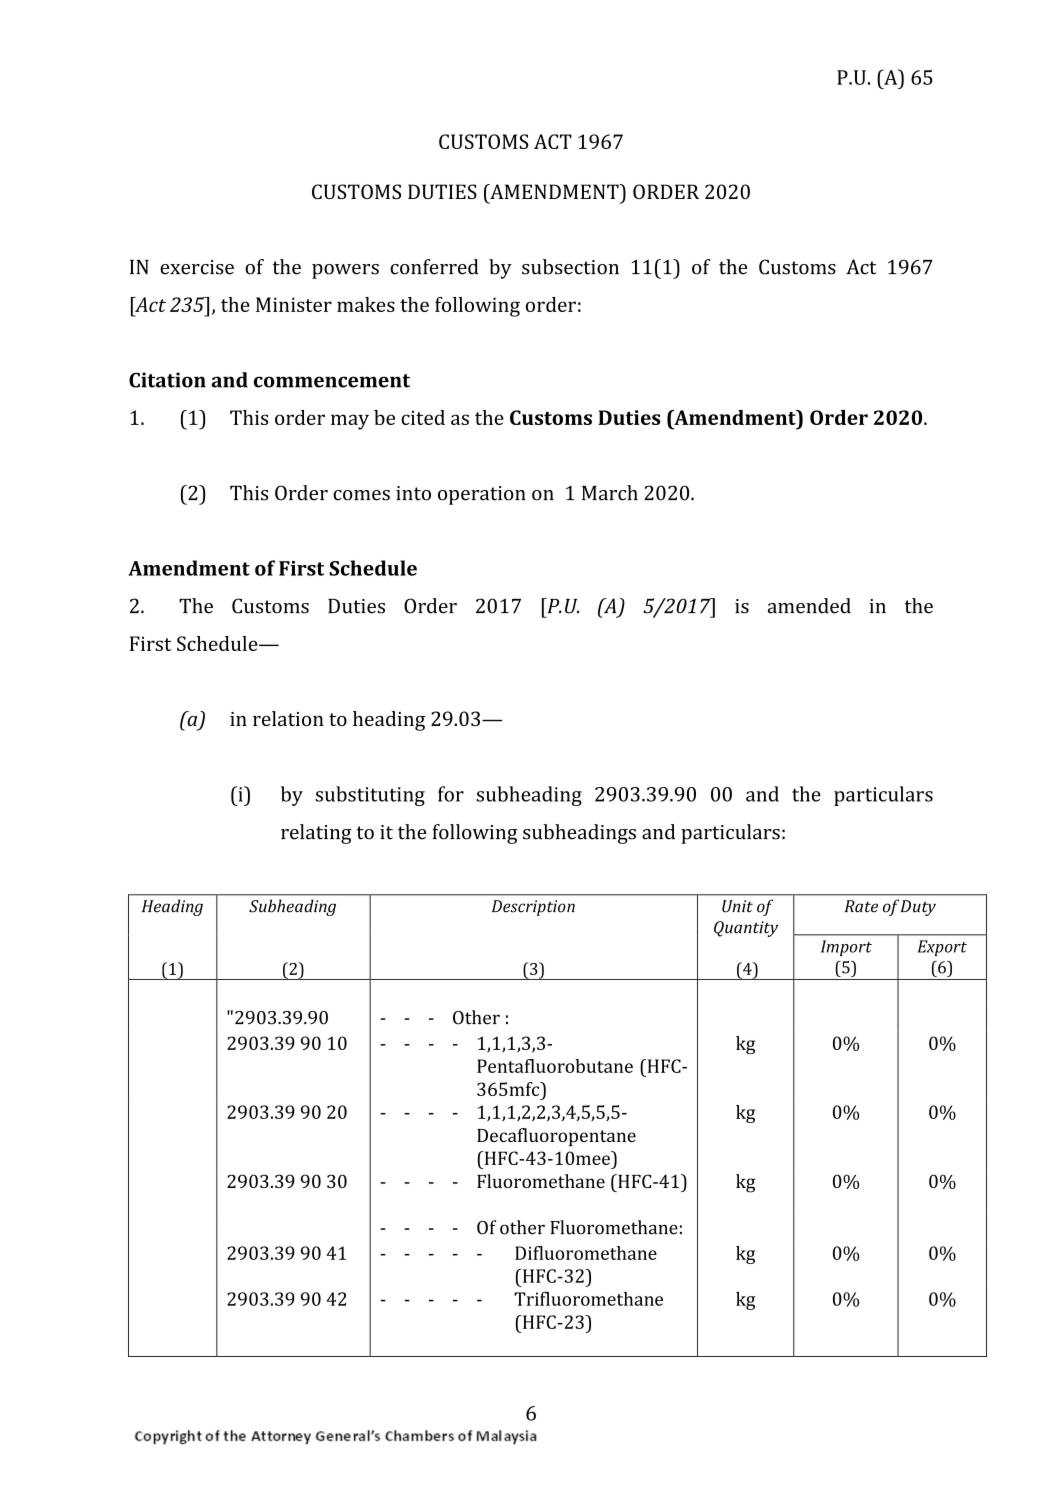 This document has width=1062, height=1502. What do you see at coordinates (316, 834) in the document?
I see `relating` at bounding box center [316, 834].
